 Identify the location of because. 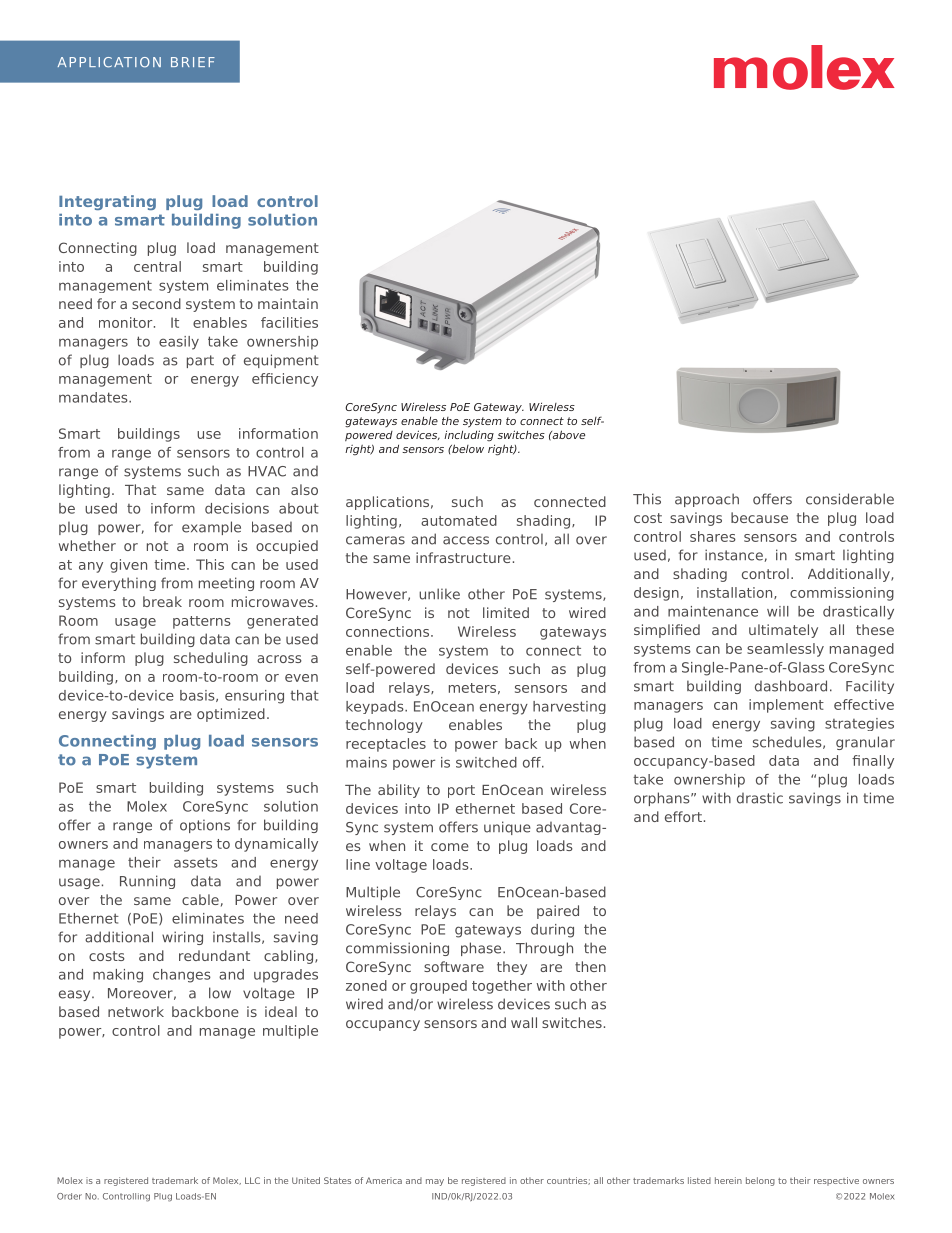
(759, 517).
